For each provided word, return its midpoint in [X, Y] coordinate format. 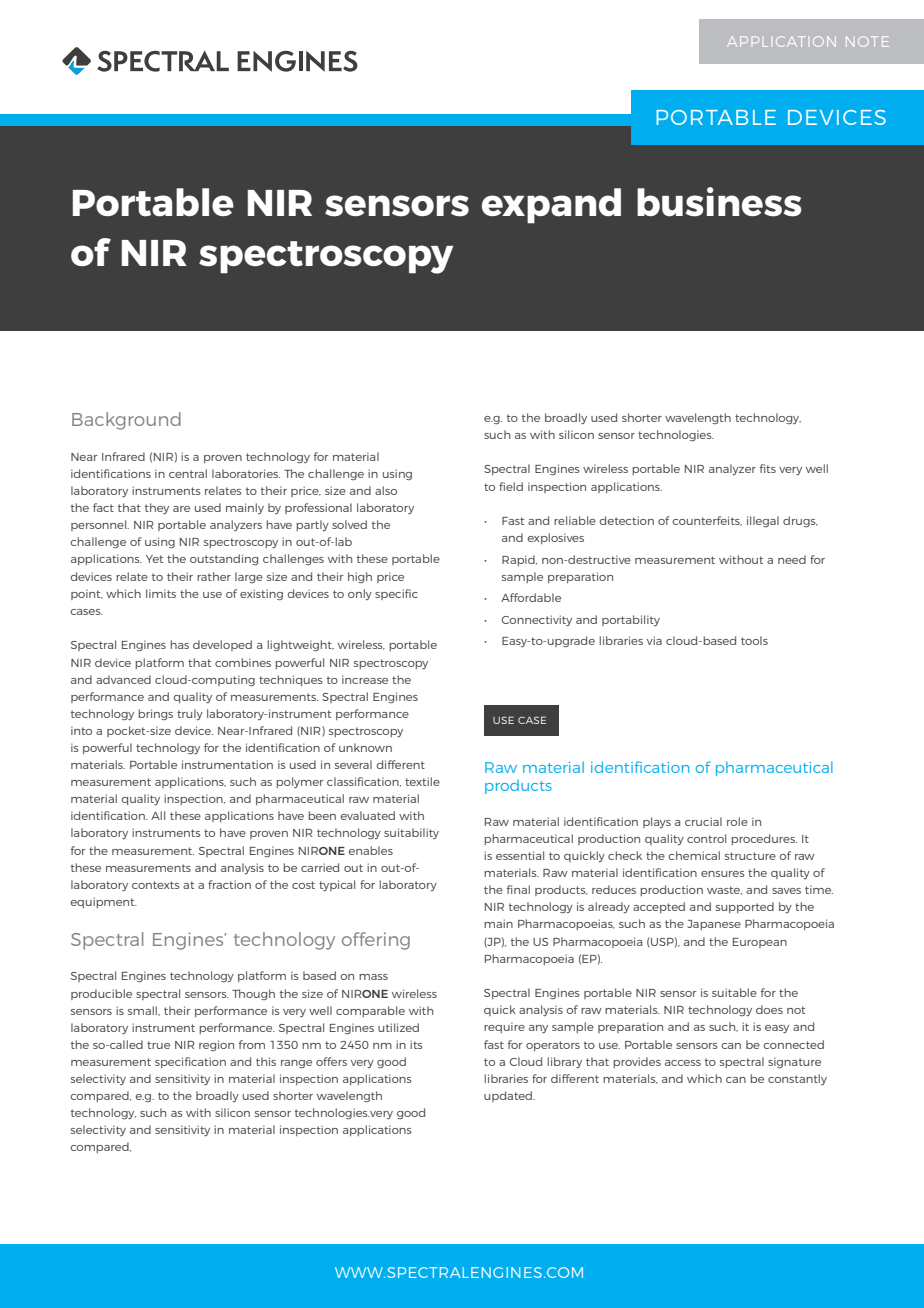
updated [509, 1096]
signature [794, 1062]
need [792, 559]
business [719, 202]
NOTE [867, 41]
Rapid [519, 560]
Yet [154, 559]
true [158, 1045]
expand [551, 206]
